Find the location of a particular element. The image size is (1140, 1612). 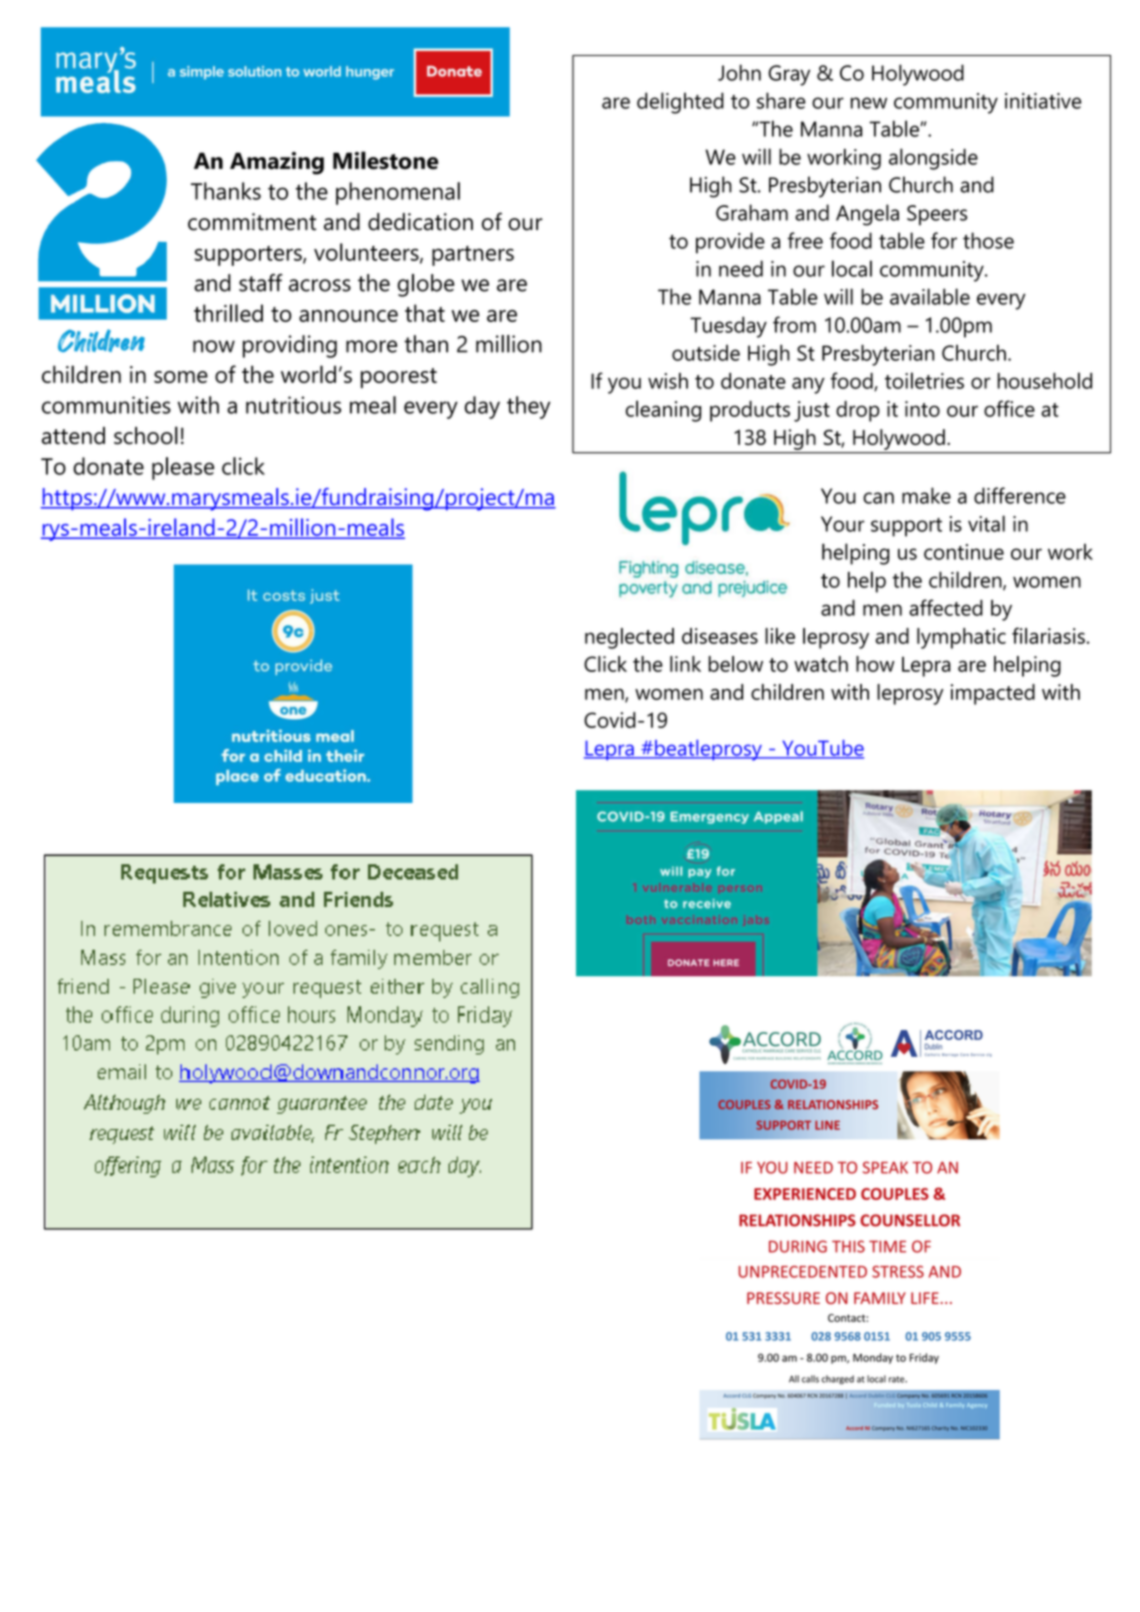

school is located at coordinates (146, 435).
